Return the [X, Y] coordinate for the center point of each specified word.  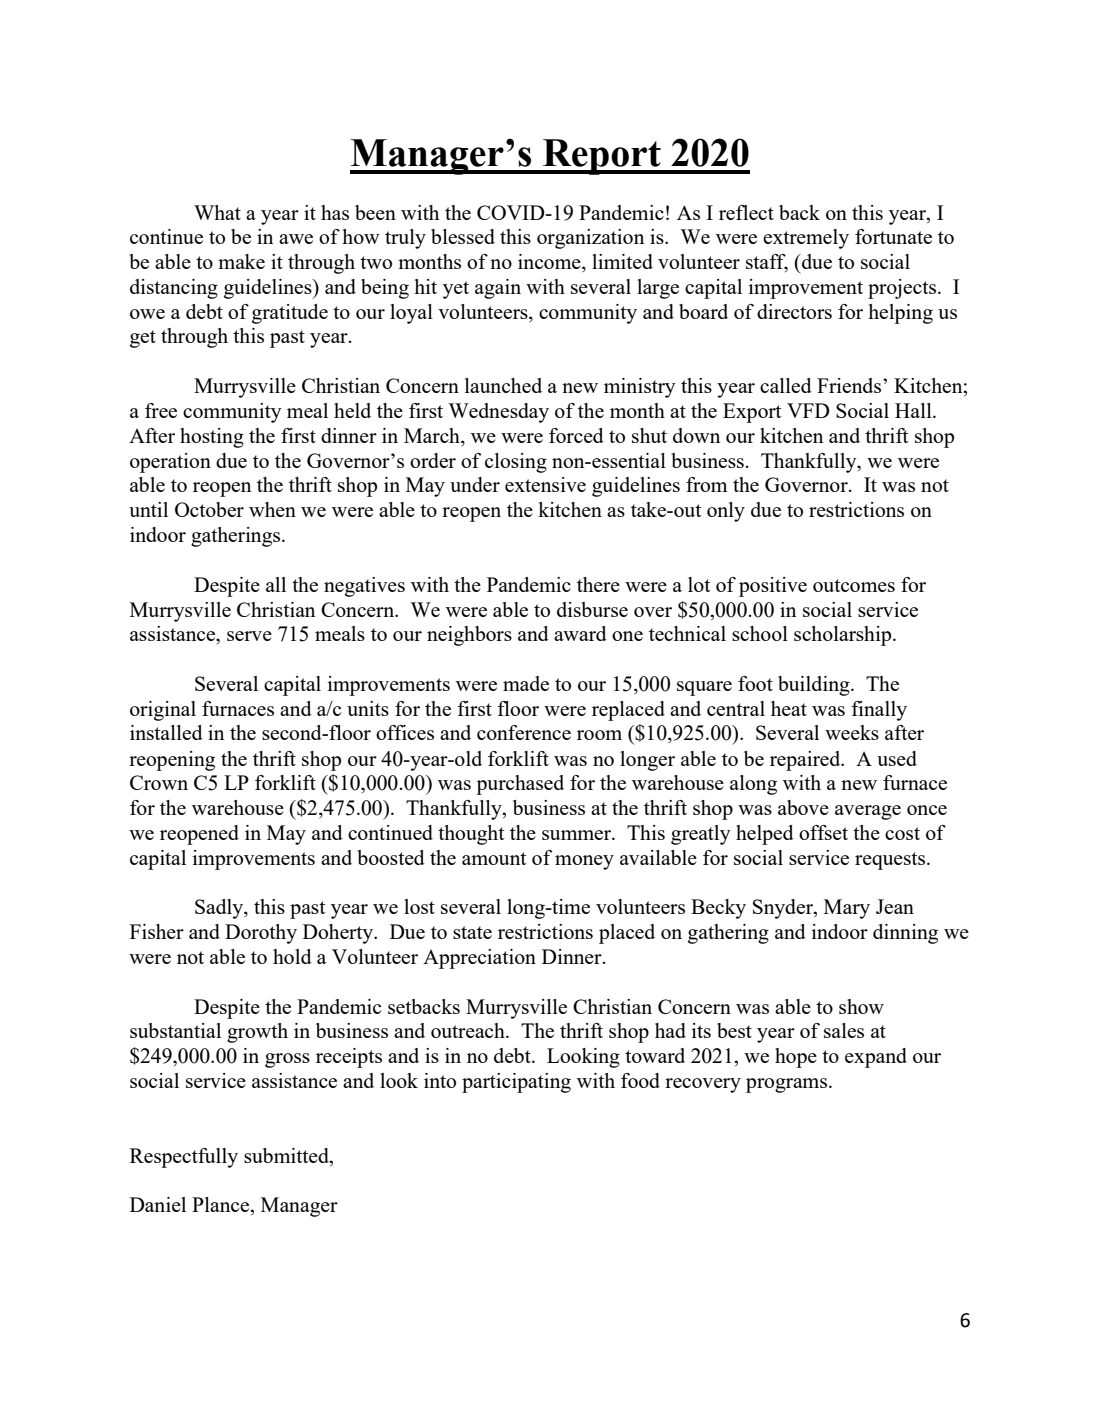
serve [249, 636]
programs [786, 1085]
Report [602, 157]
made [526, 683]
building [815, 686]
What [217, 212]
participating [516, 1083]
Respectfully [184, 1158]
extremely [806, 239]
